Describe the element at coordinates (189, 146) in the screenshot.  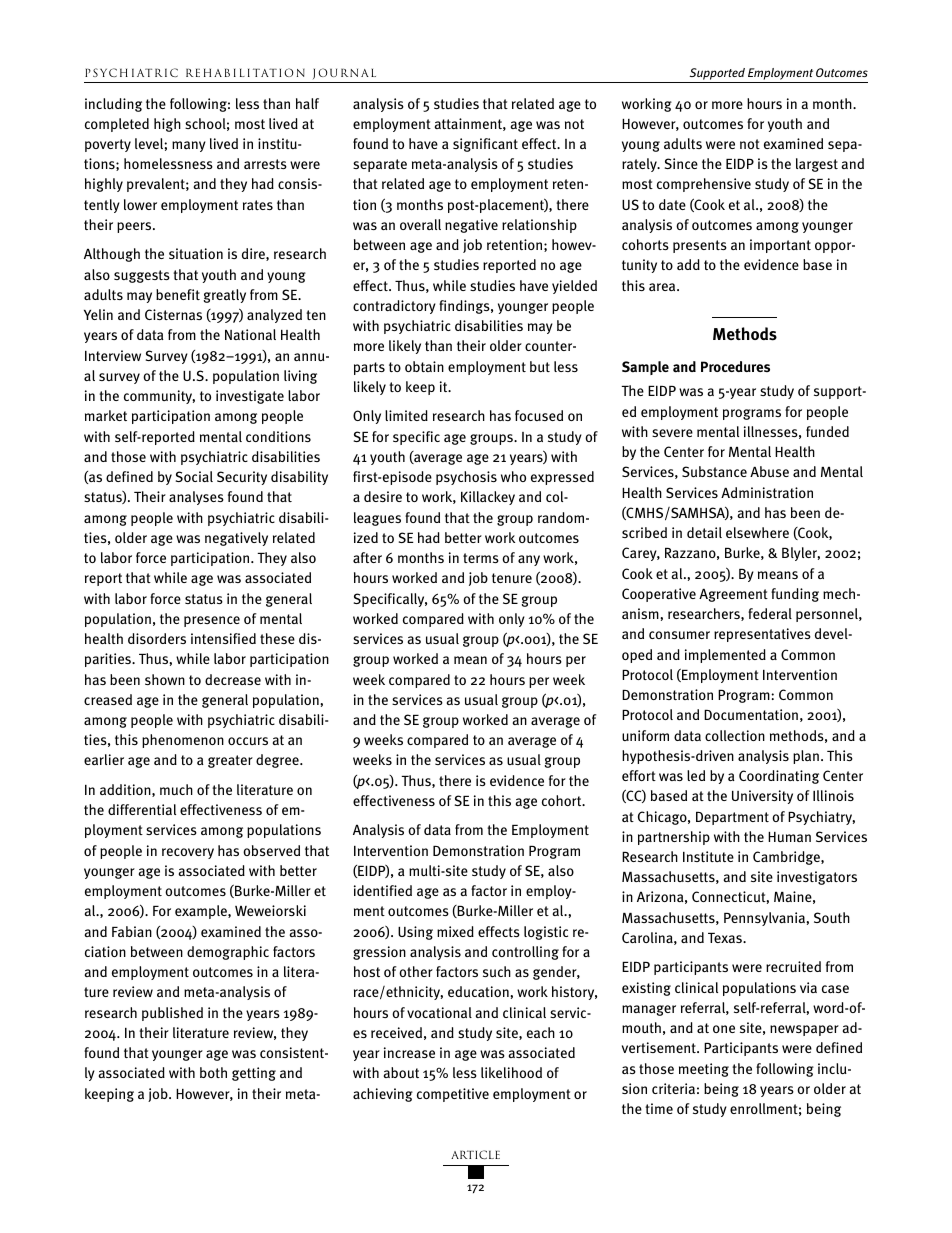
I see `many` at that location.
